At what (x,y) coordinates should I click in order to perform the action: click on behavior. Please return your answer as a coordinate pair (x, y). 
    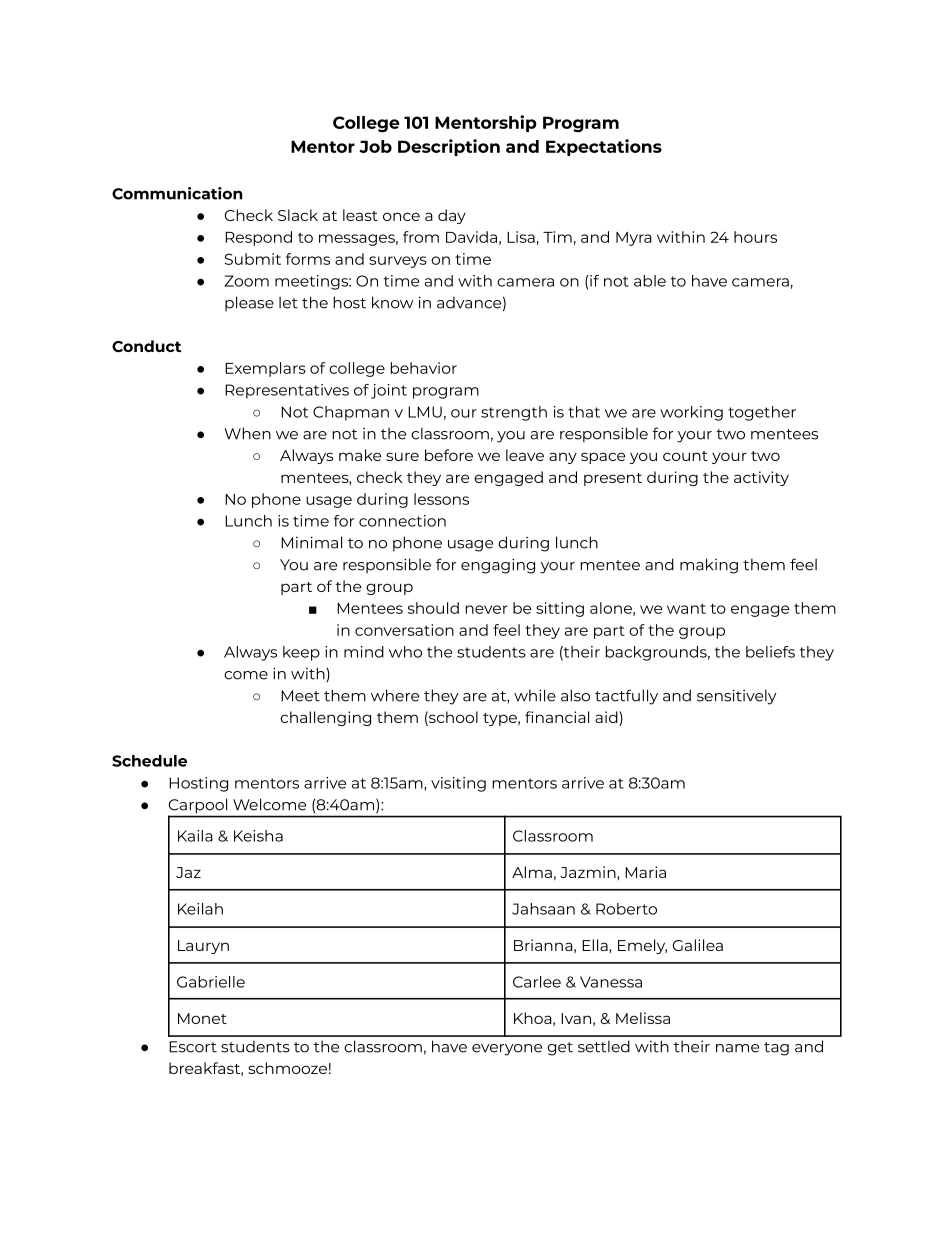
    Looking at the image, I should click on (423, 368).
